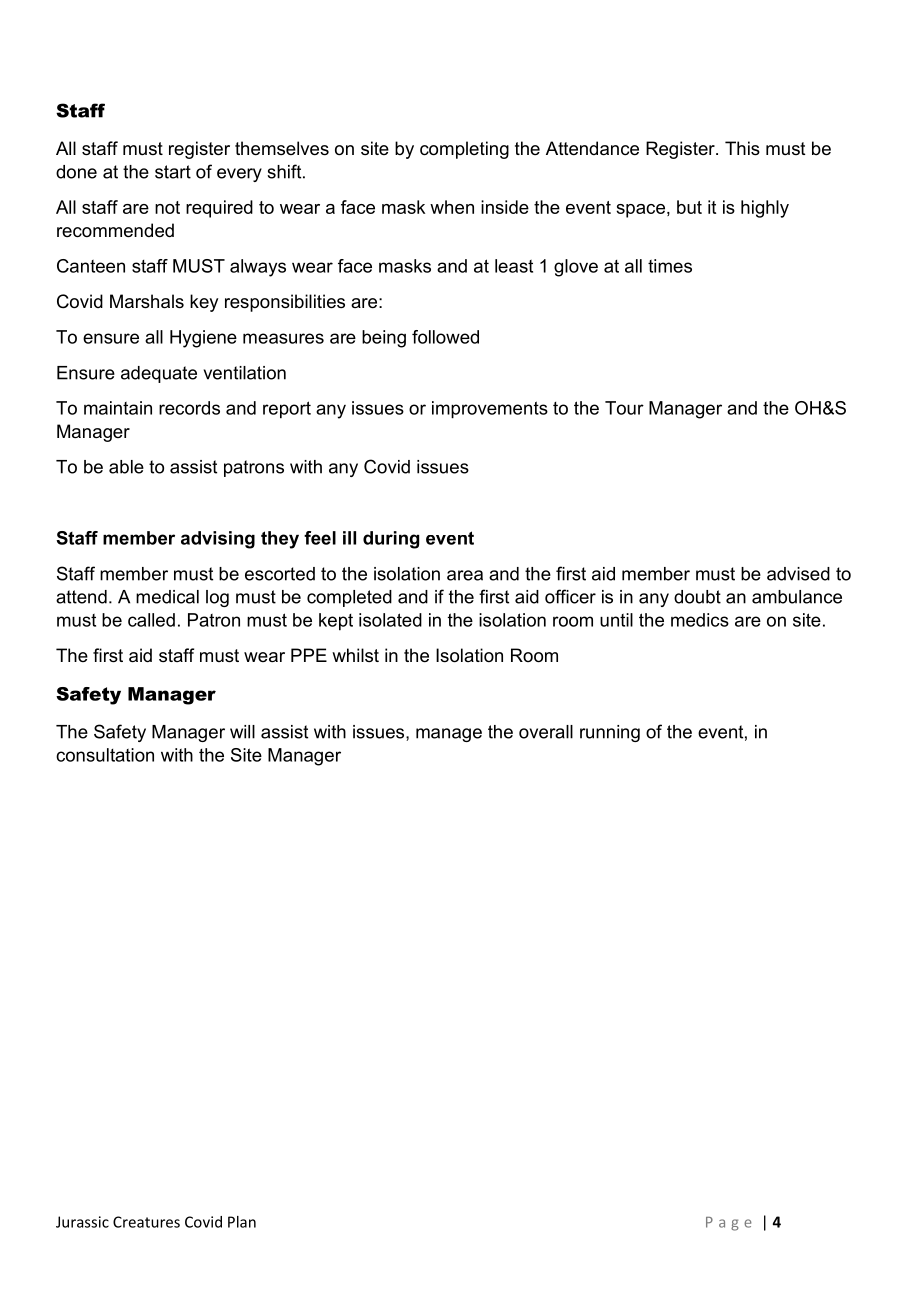 The width and height of the screenshot is (924, 1308). Describe the element at coordinates (173, 172) in the screenshot. I see `start` at that location.
